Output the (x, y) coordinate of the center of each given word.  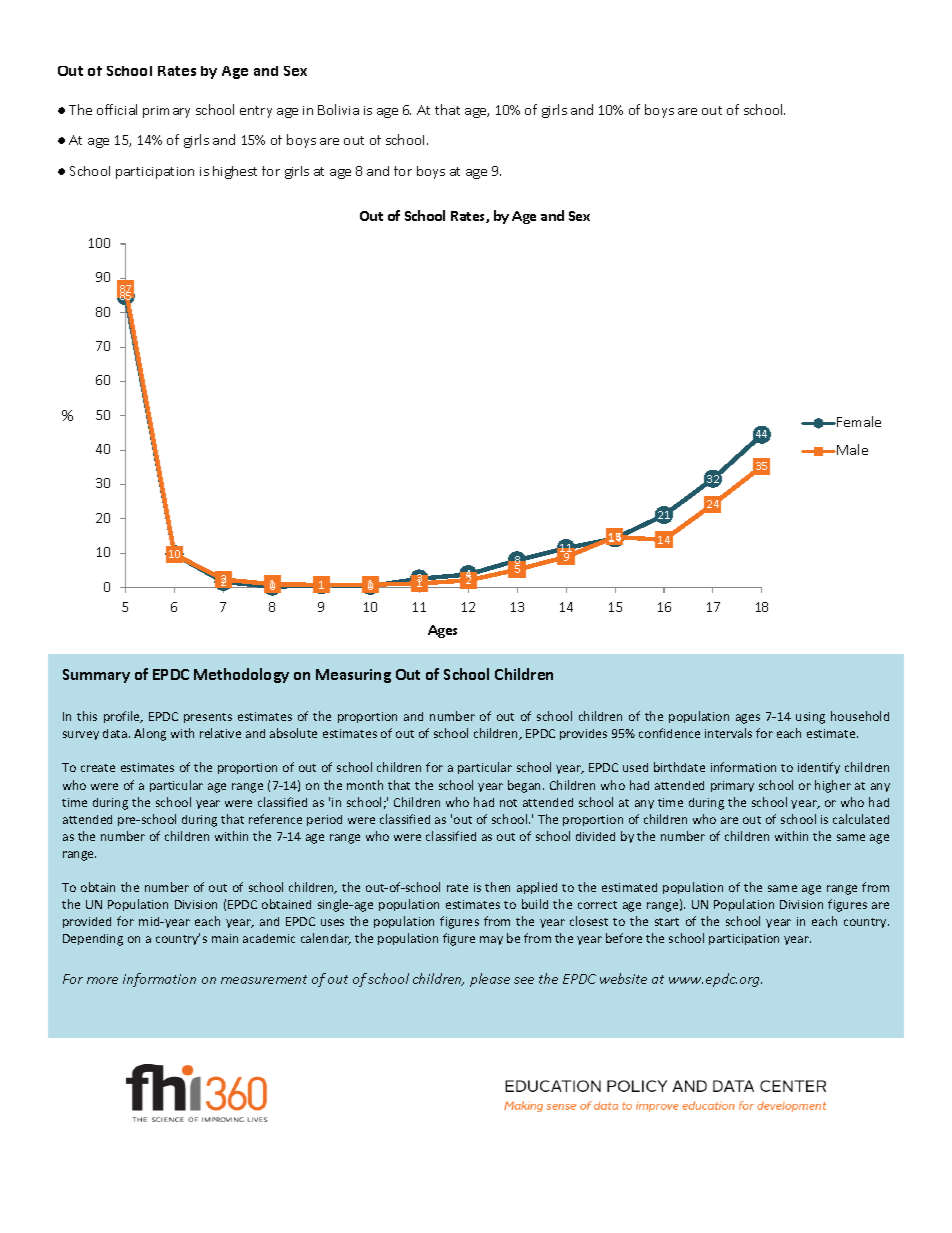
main (225, 938)
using (810, 718)
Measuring (353, 676)
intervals (728, 733)
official (117, 109)
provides (583, 734)
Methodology (241, 675)
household (860, 716)
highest (235, 172)
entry (256, 112)
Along (150, 734)
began (526, 786)
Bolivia (338, 109)
